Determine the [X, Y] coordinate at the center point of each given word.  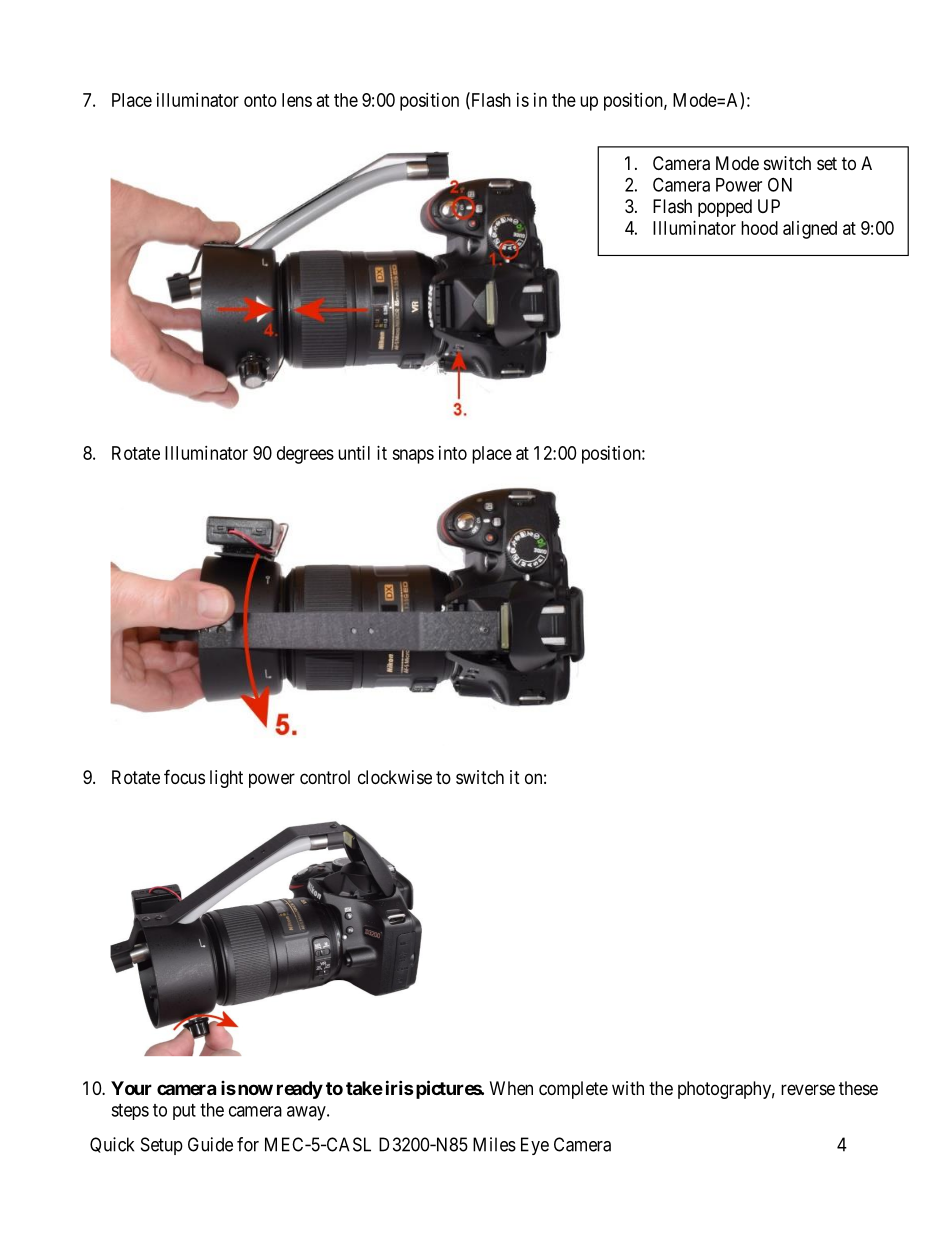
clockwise [395, 777]
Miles [494, 1144]
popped [725, 208]
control [325, 777]
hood [759, 228]
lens [297, 100]
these [858, 1088]
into [453, 453]
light [226, 779]
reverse [808, 1089]
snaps [413, 456]
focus [184, 776]
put [184, 1112]
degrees [305, 455]
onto [260, 100]
